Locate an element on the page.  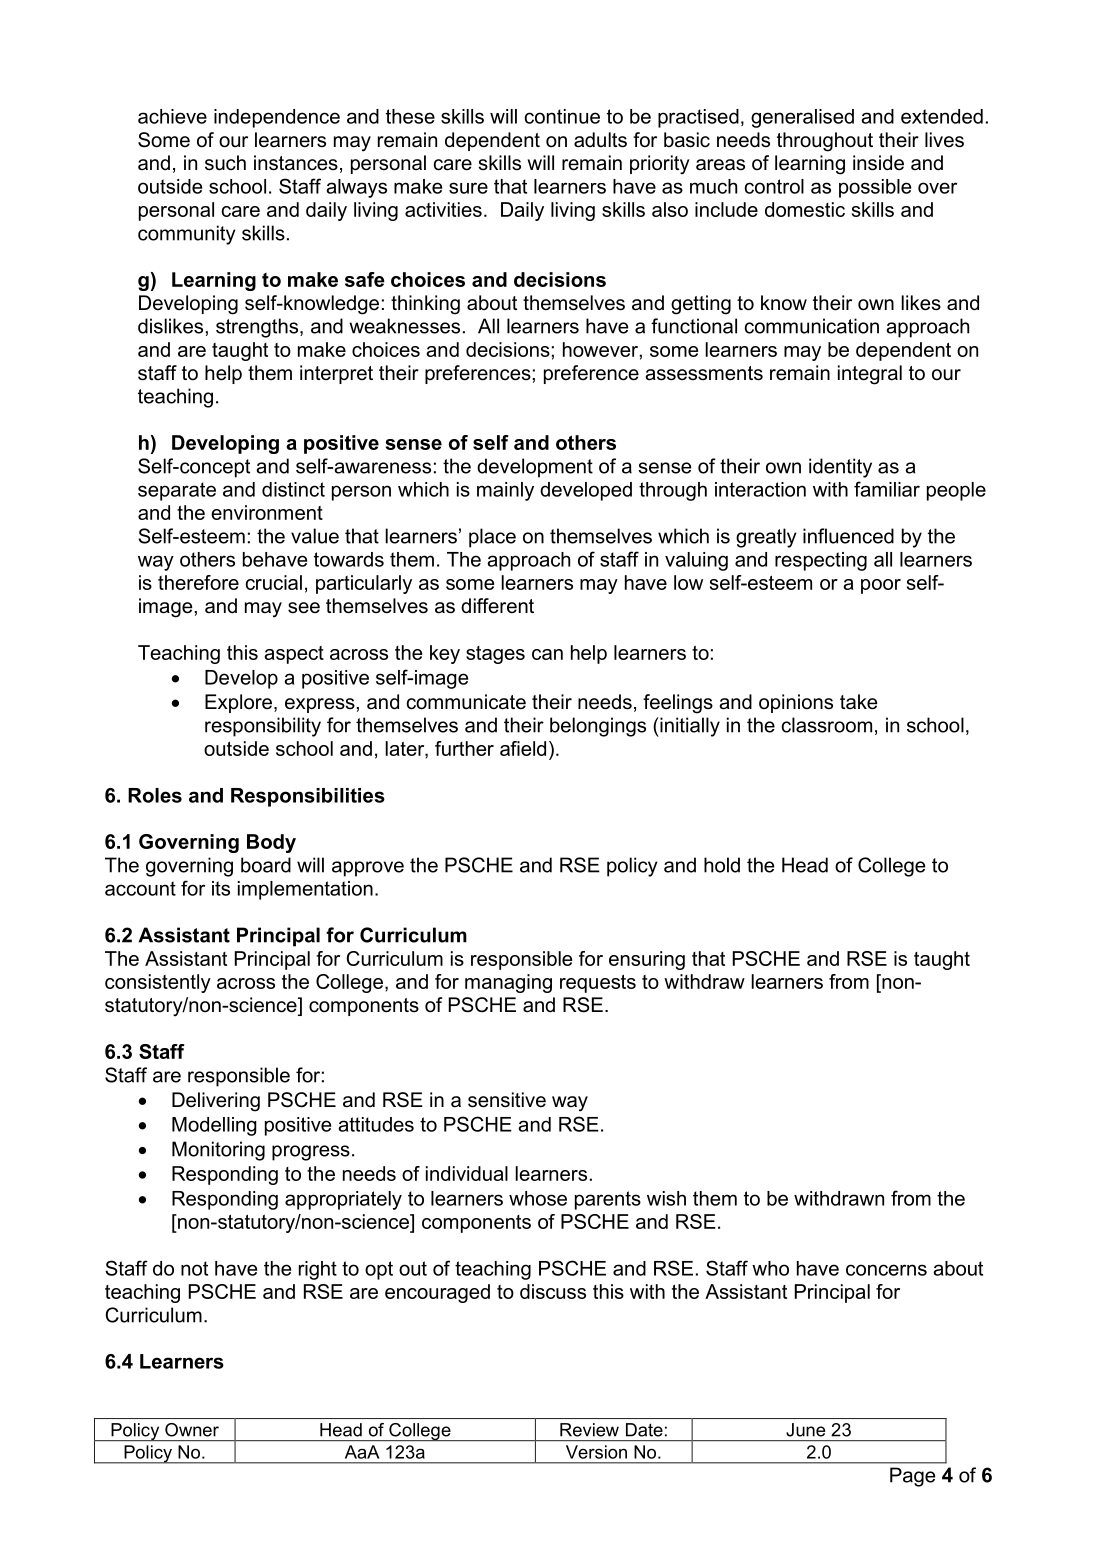
such is located at coordinates (225, 163).
